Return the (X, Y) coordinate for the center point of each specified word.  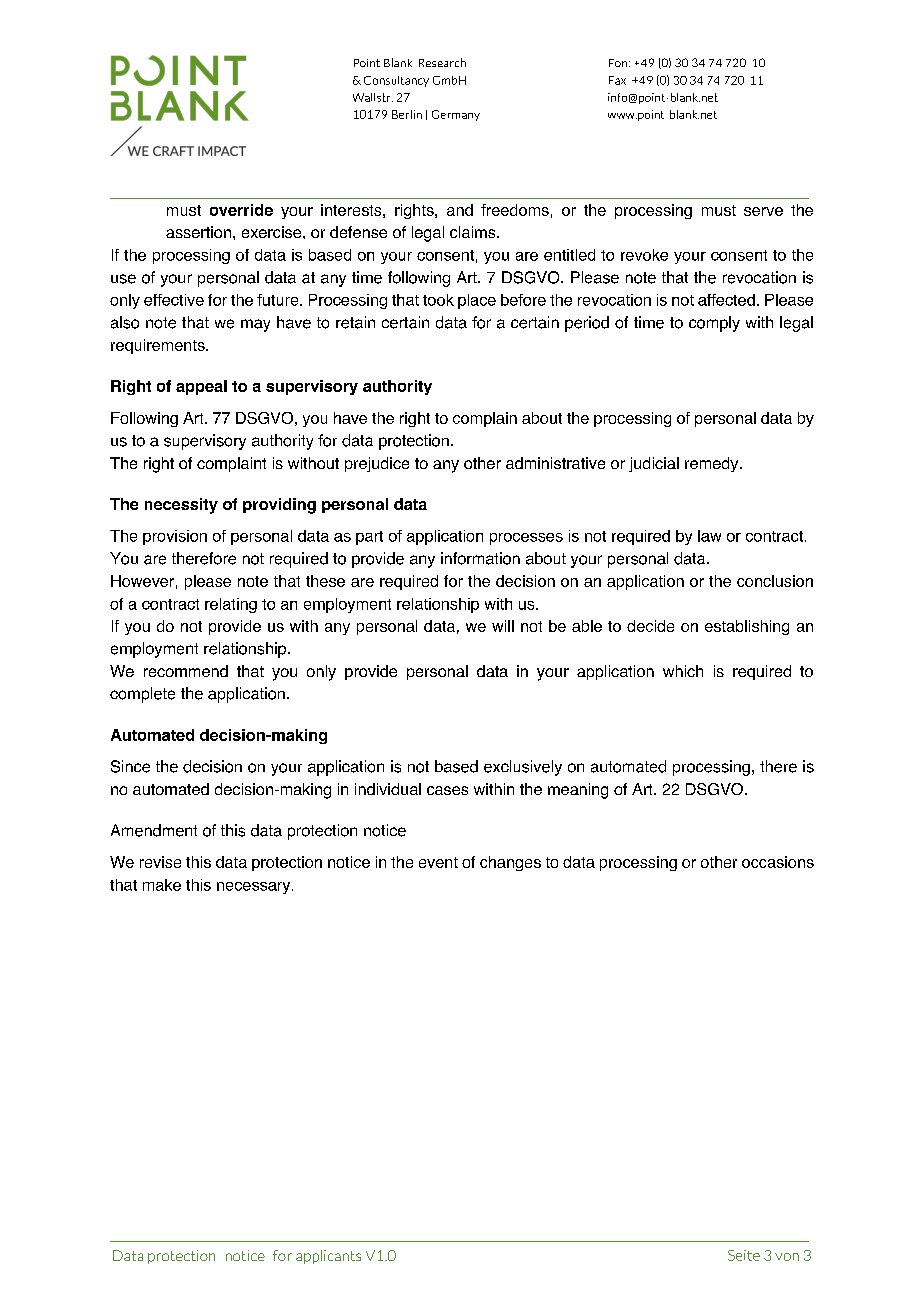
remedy (713, 464)
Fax (617, 80)
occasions (778, 862)
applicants (328, 1257)
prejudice (377, 464)
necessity (181, 506)
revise (160, 862)
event (438, 862)
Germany (456, 115)
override (241, 210)
